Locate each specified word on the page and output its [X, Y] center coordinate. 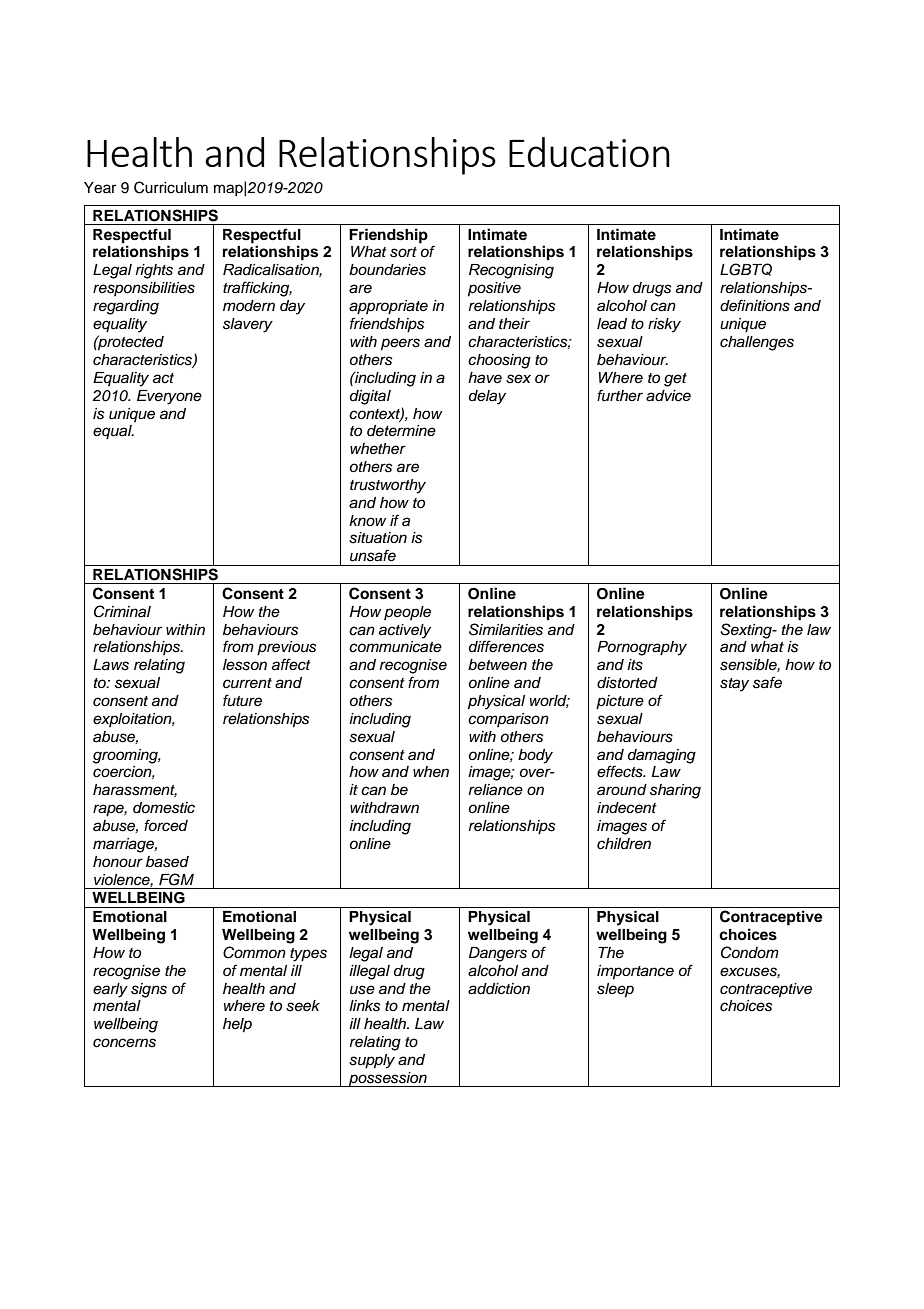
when [431, 771]
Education [589, 152]
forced [166, 825]
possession [388, 1079]
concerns [124, 1043]
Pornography [642, 648]
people [407, 613]
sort [403, 252]
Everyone [169, 397]
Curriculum [171, 187]
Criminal [122, 611]
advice [668, 396]
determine [401, 430]
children [624, 844]
